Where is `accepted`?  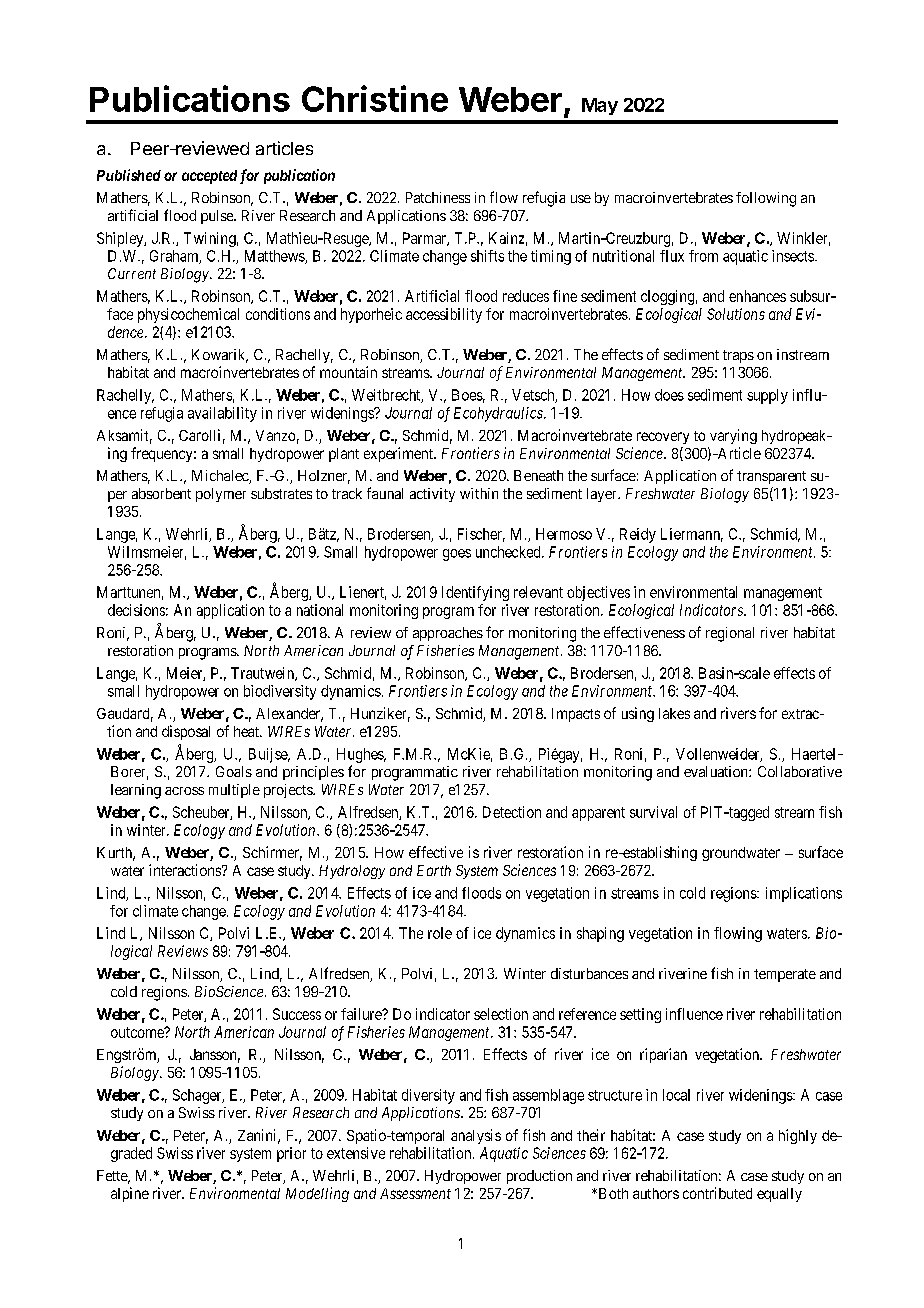 accepted is located at coordinates (209, 177).
